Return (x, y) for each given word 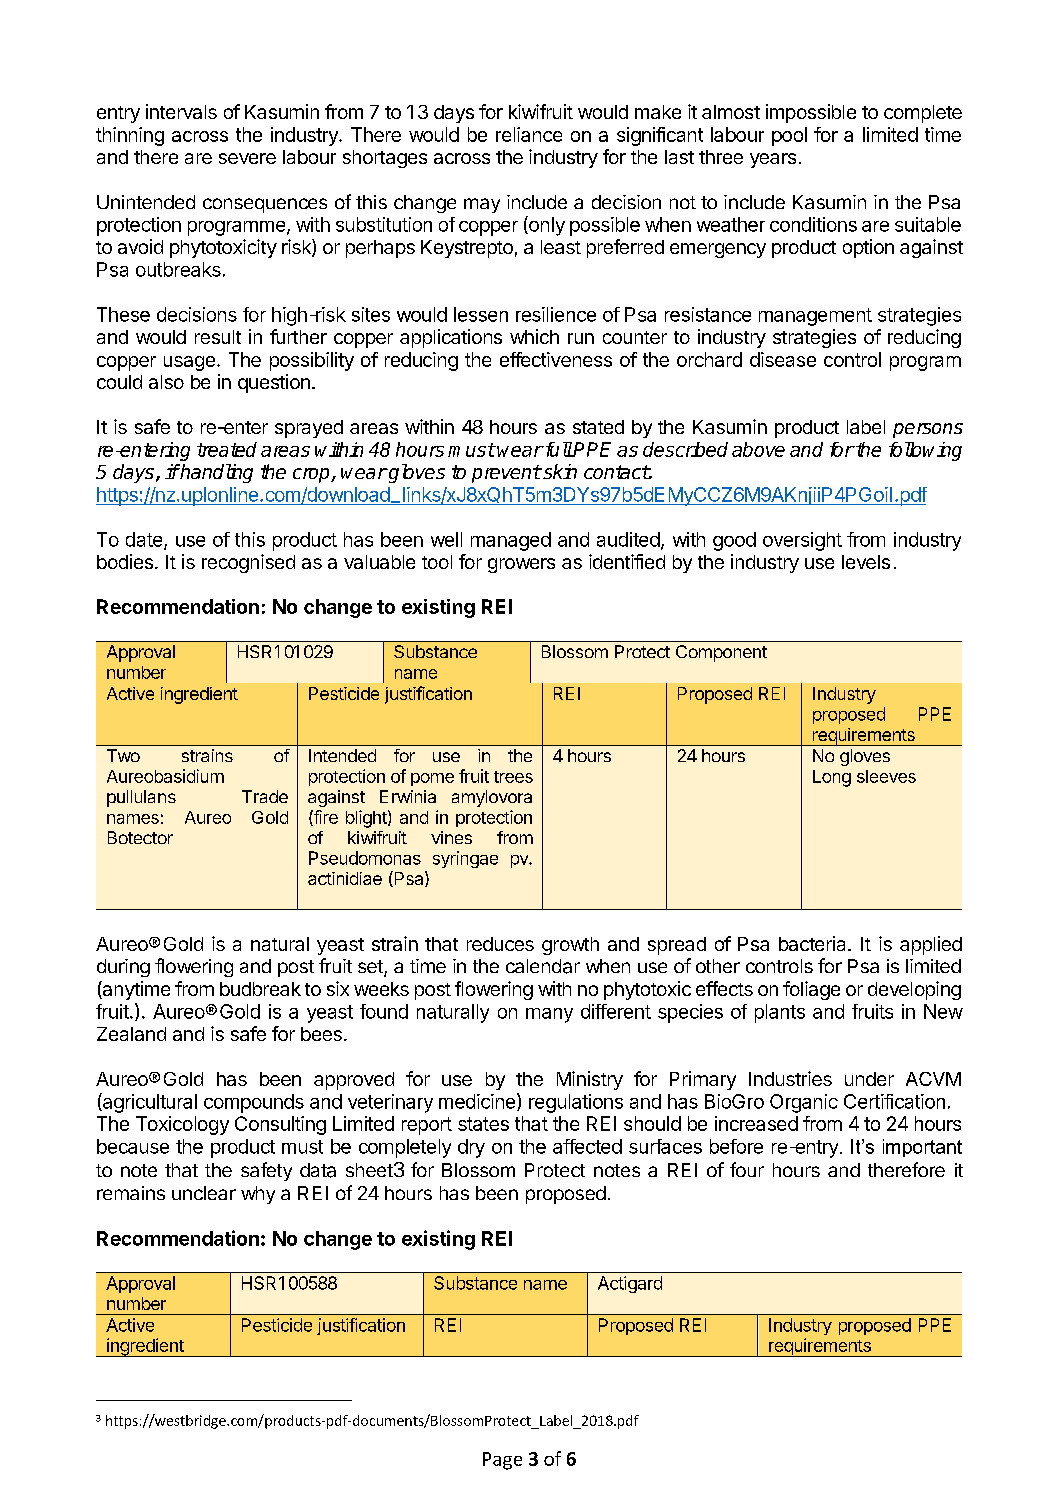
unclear (204, 1193)
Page (502, 1461)
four (747, 1169)
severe (247, 158)
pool (789, 136)
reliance (529, 134)
